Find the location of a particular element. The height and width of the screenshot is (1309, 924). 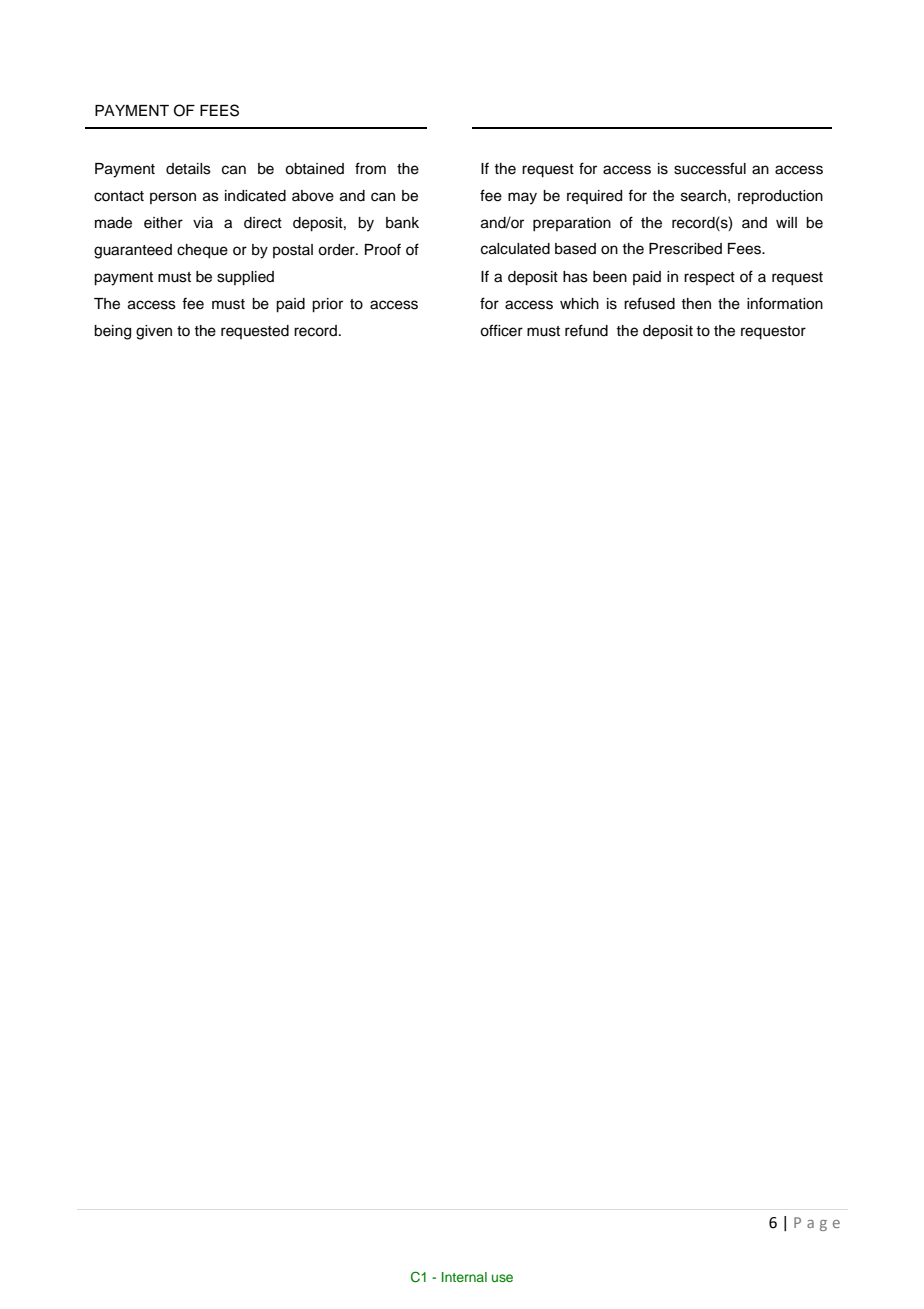

being is located at coordinates (112, 332).
